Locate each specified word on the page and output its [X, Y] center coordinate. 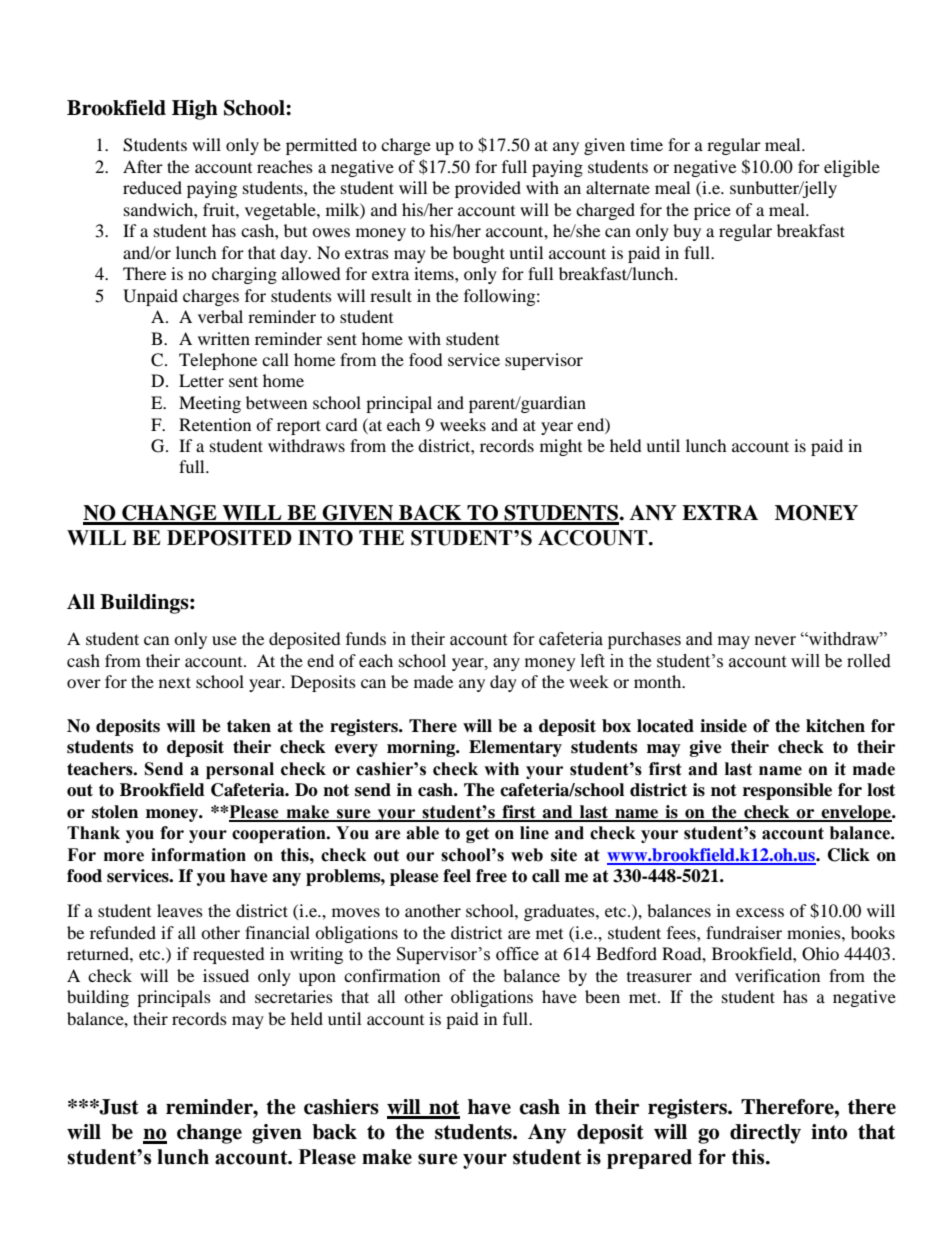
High [195, 110]
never [775, 641]
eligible [852, 168]
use [224, 640]
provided [488, 189]
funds [366, 638]
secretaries [294, 996]
